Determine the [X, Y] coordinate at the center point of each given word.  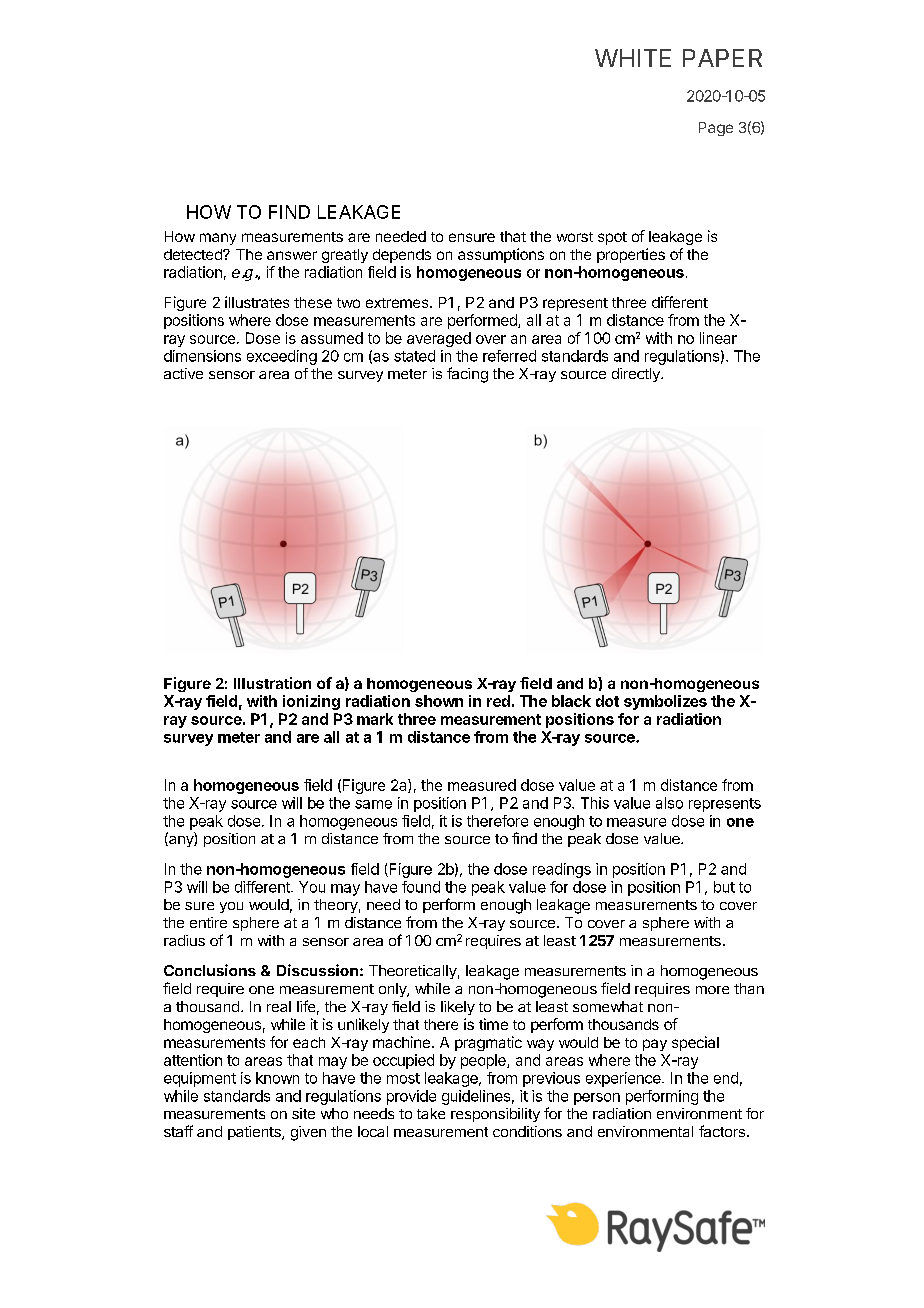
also [669, 803]
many [218, 239]
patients [255, 1133]
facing [467, 375]
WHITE [633, 58]
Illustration [272, 683]
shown [439, 701]
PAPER [722, 58]
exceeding [282, 357]
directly [637, 375]
